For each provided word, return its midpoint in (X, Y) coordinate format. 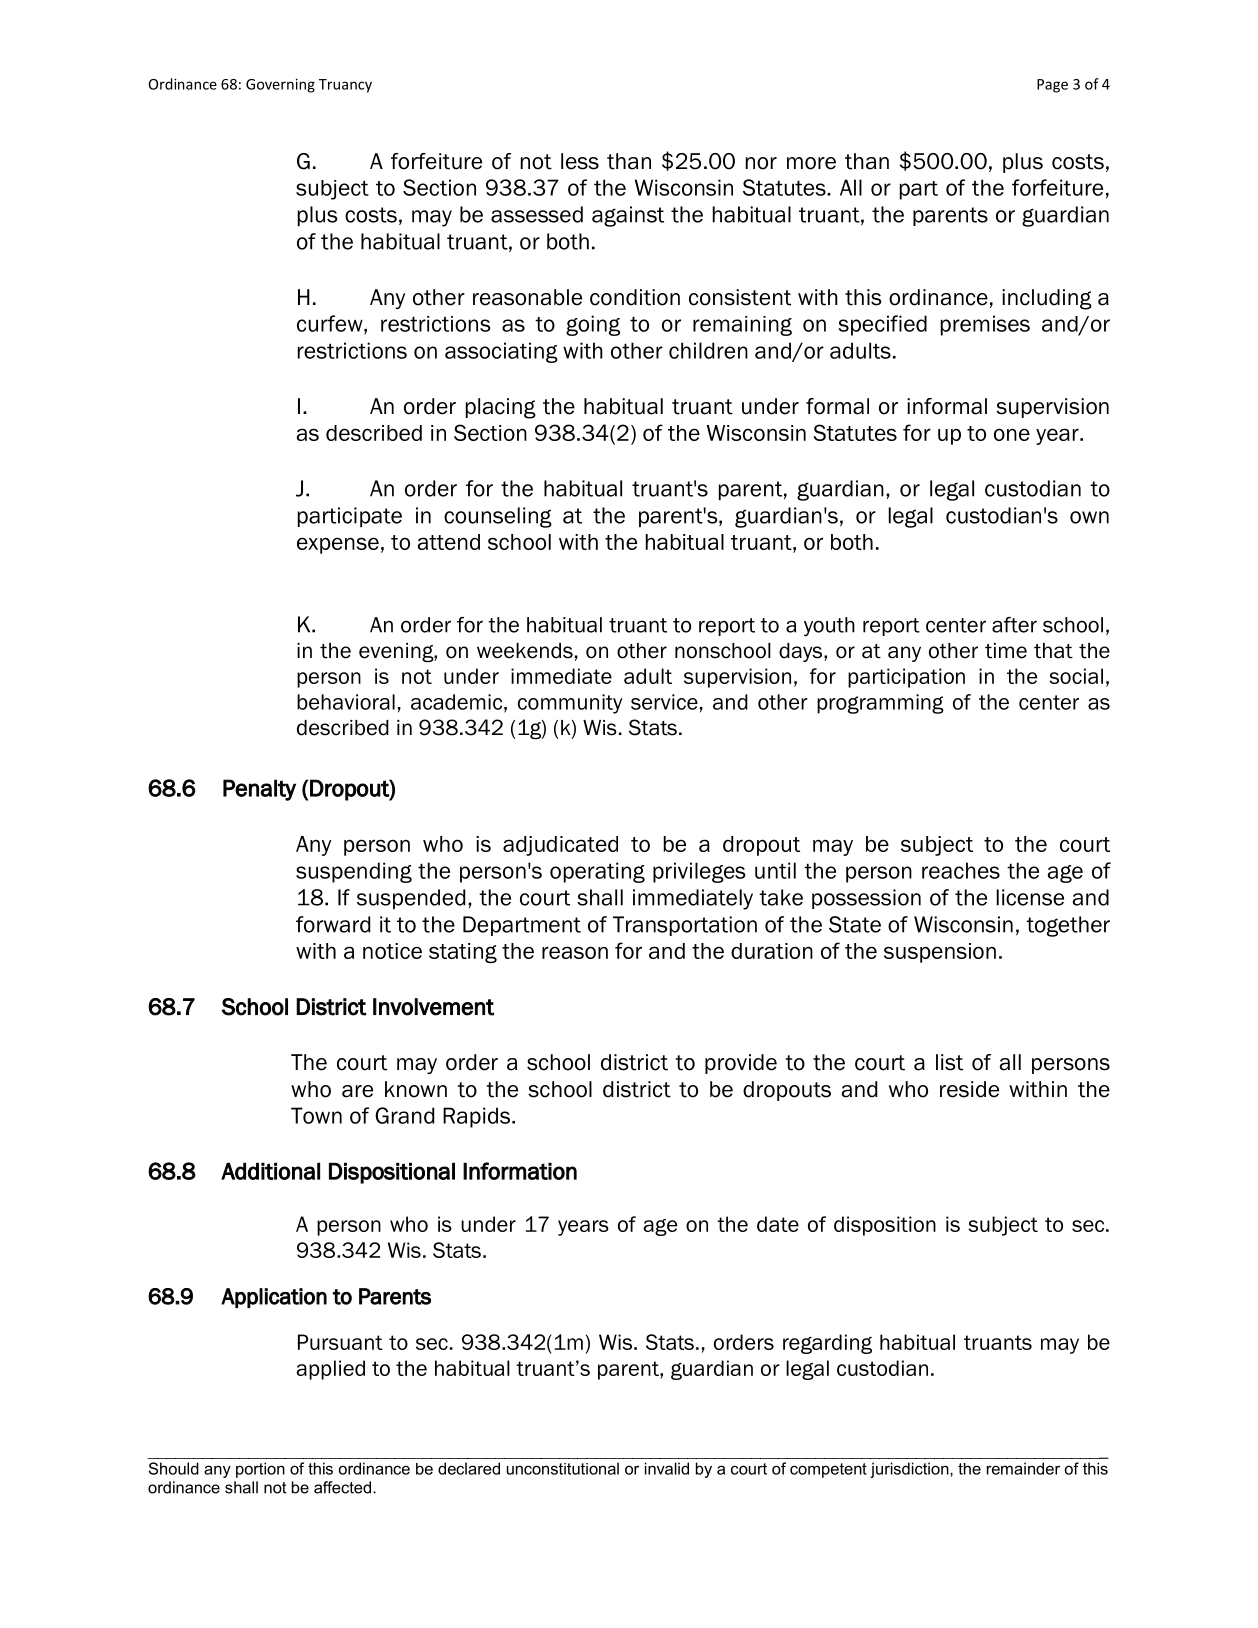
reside (969, 1089)
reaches (961, 870)
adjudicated (560, 846)
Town (316, 1115)
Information (520, 1171)
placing (501, 408)
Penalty (259, 790)
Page (1052, 86)
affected (344, 1487)
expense (338, 545)
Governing (280, 86)
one (1012, 434)
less (580, 161)
